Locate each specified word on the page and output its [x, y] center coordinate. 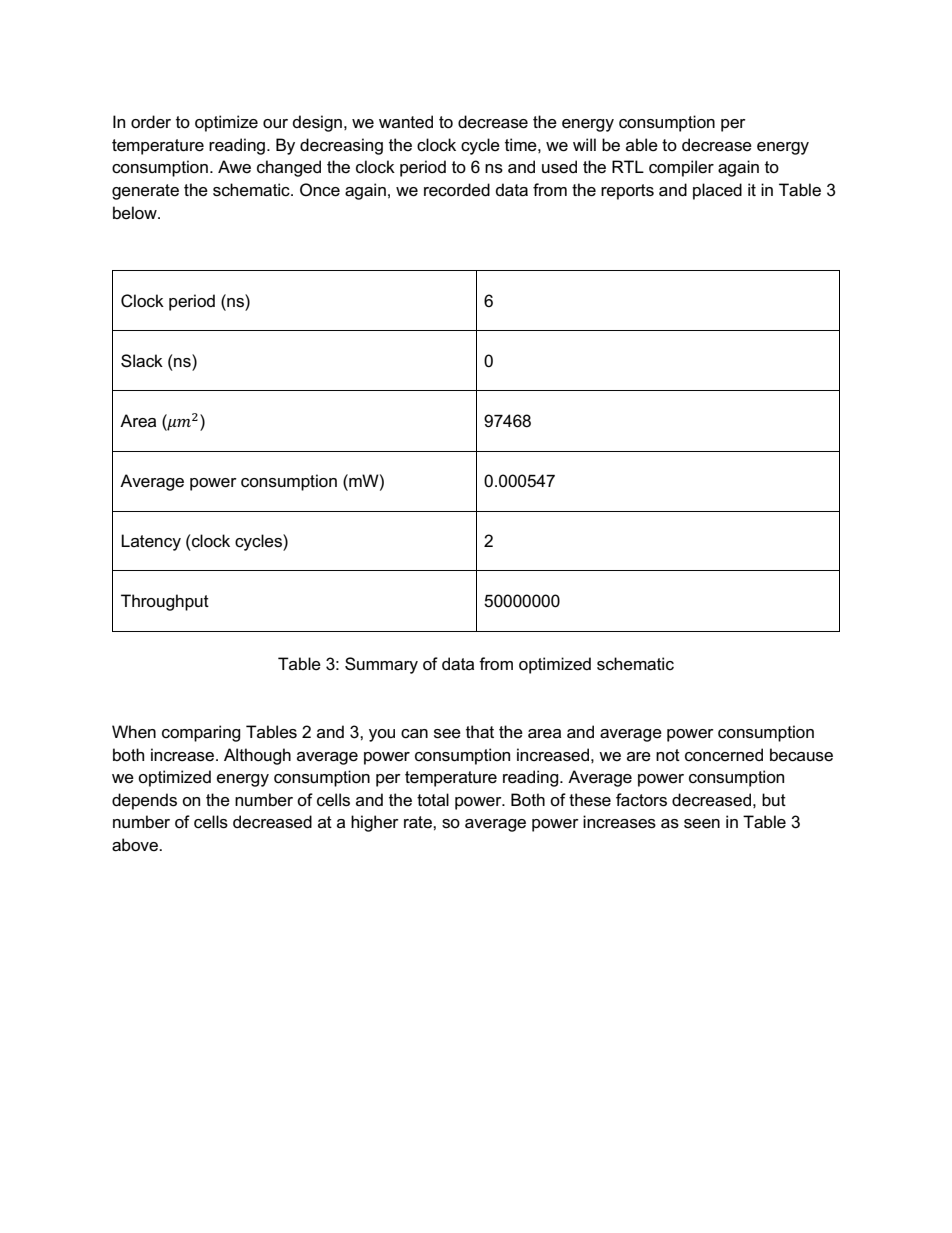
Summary [381, 665]
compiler [681, 168]
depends [144, 801]
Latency [151, 542]
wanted [406, 121]
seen [702, 824]
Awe [234, 166]
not [668, 755]
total [433, 800]
